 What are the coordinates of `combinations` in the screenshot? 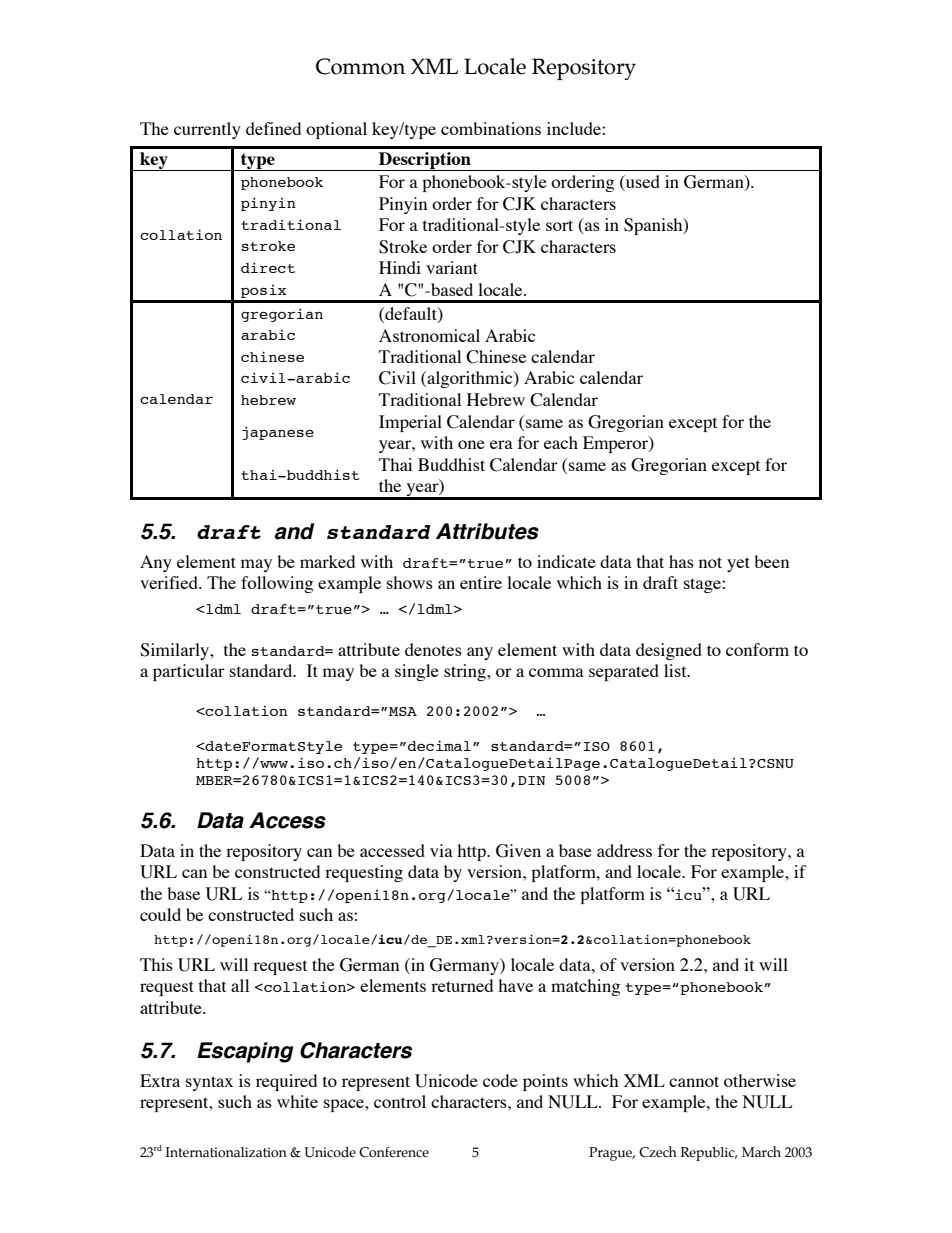 It's located at (491, 128).
